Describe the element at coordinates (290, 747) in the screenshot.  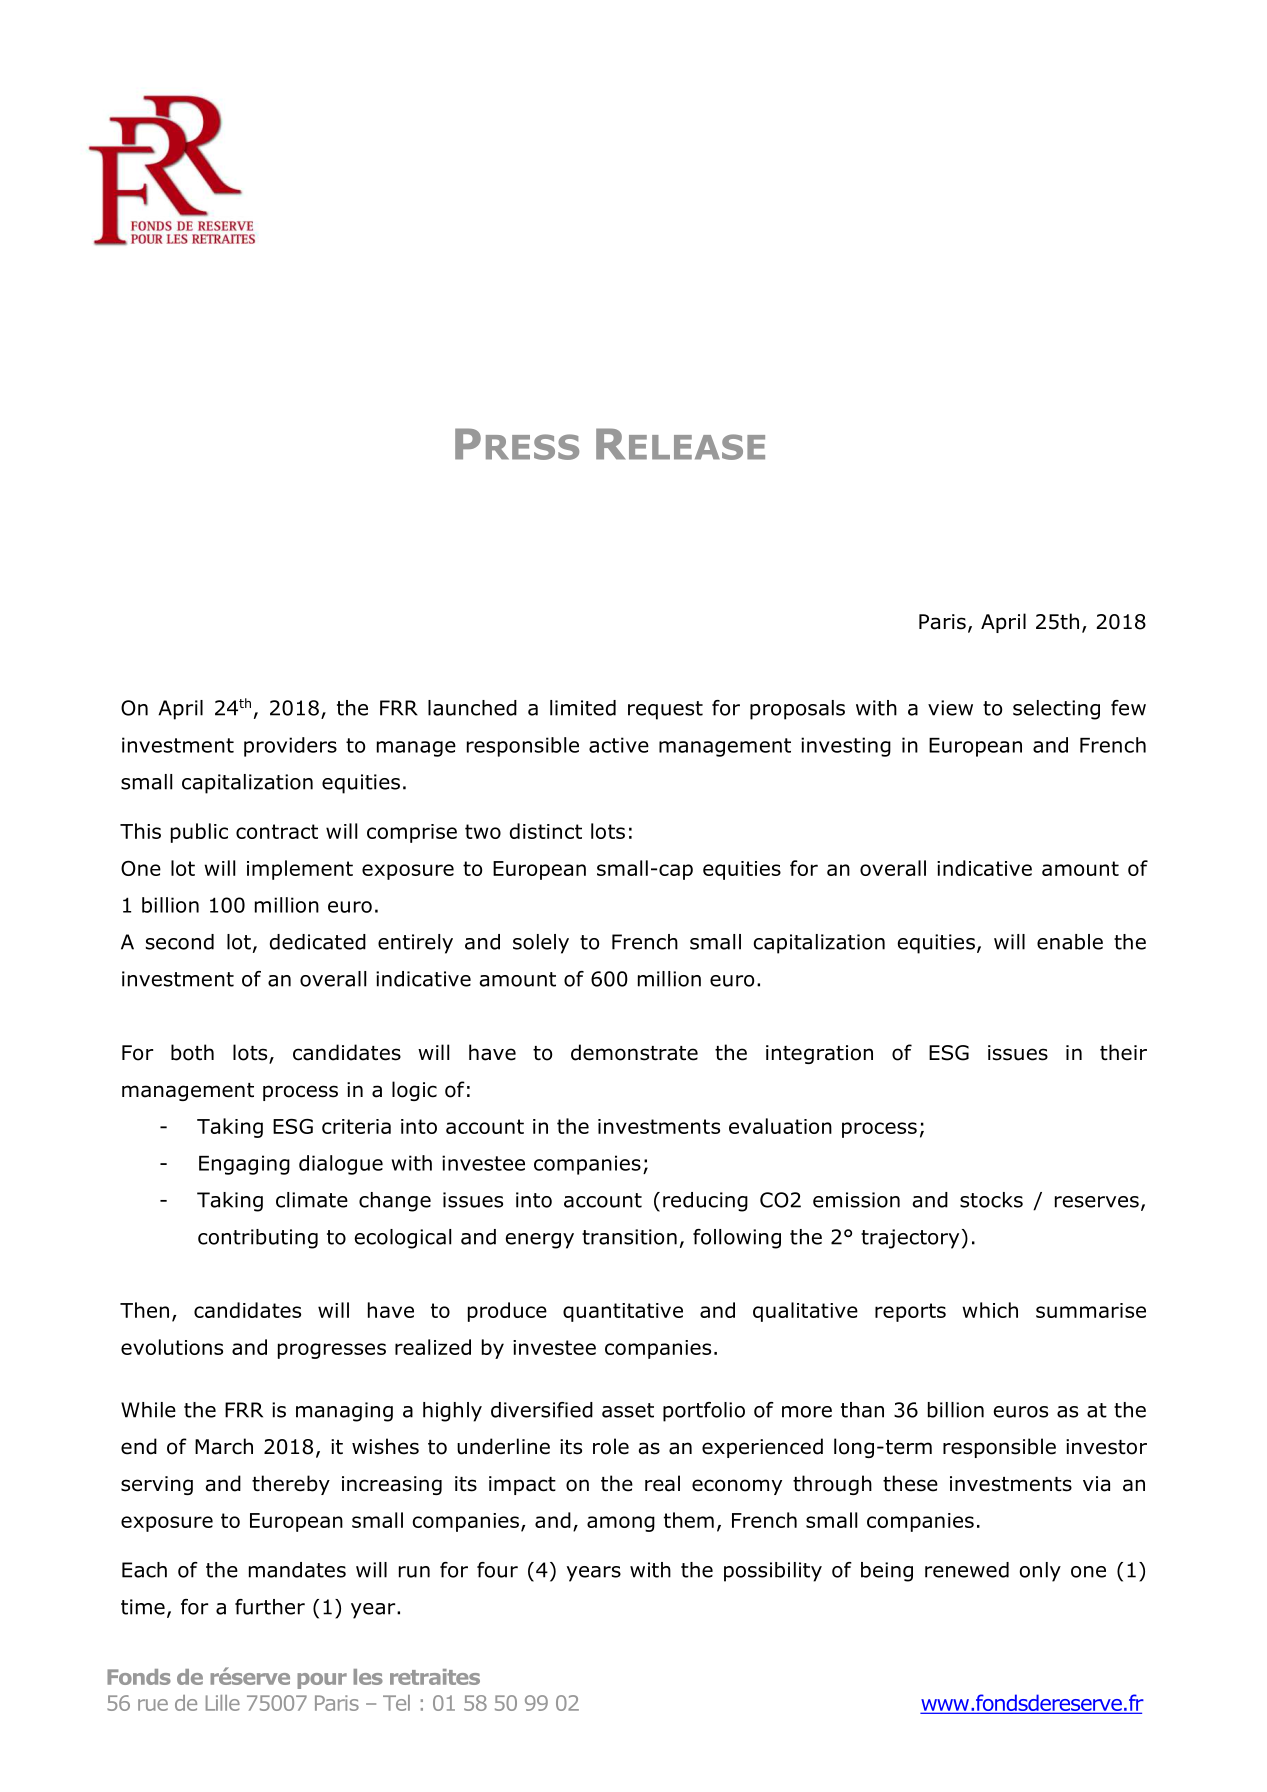
I see `providers` at that location.
